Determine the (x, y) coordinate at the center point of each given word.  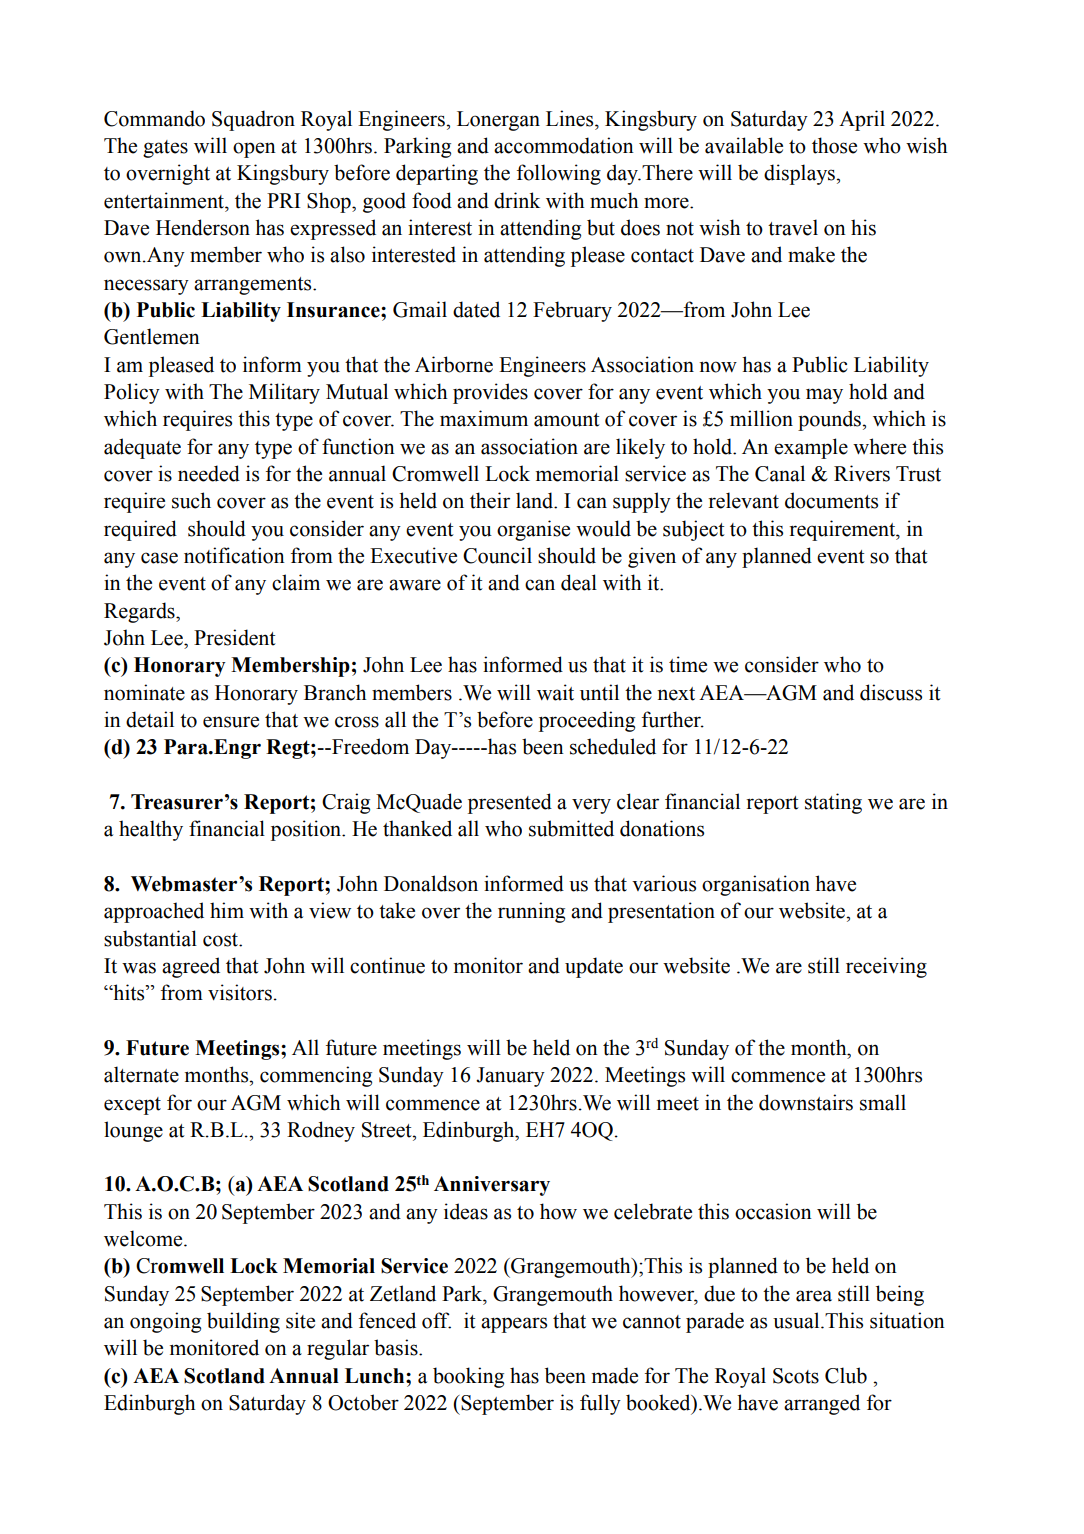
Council (497, 555)
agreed (191, 967)
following (559, 174)
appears (514, 1325)
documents (831, 500)
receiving (886, 967)
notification (234, 555)
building (243, 1322)
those (834, 145)
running (531, 912)
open (254, 150)
